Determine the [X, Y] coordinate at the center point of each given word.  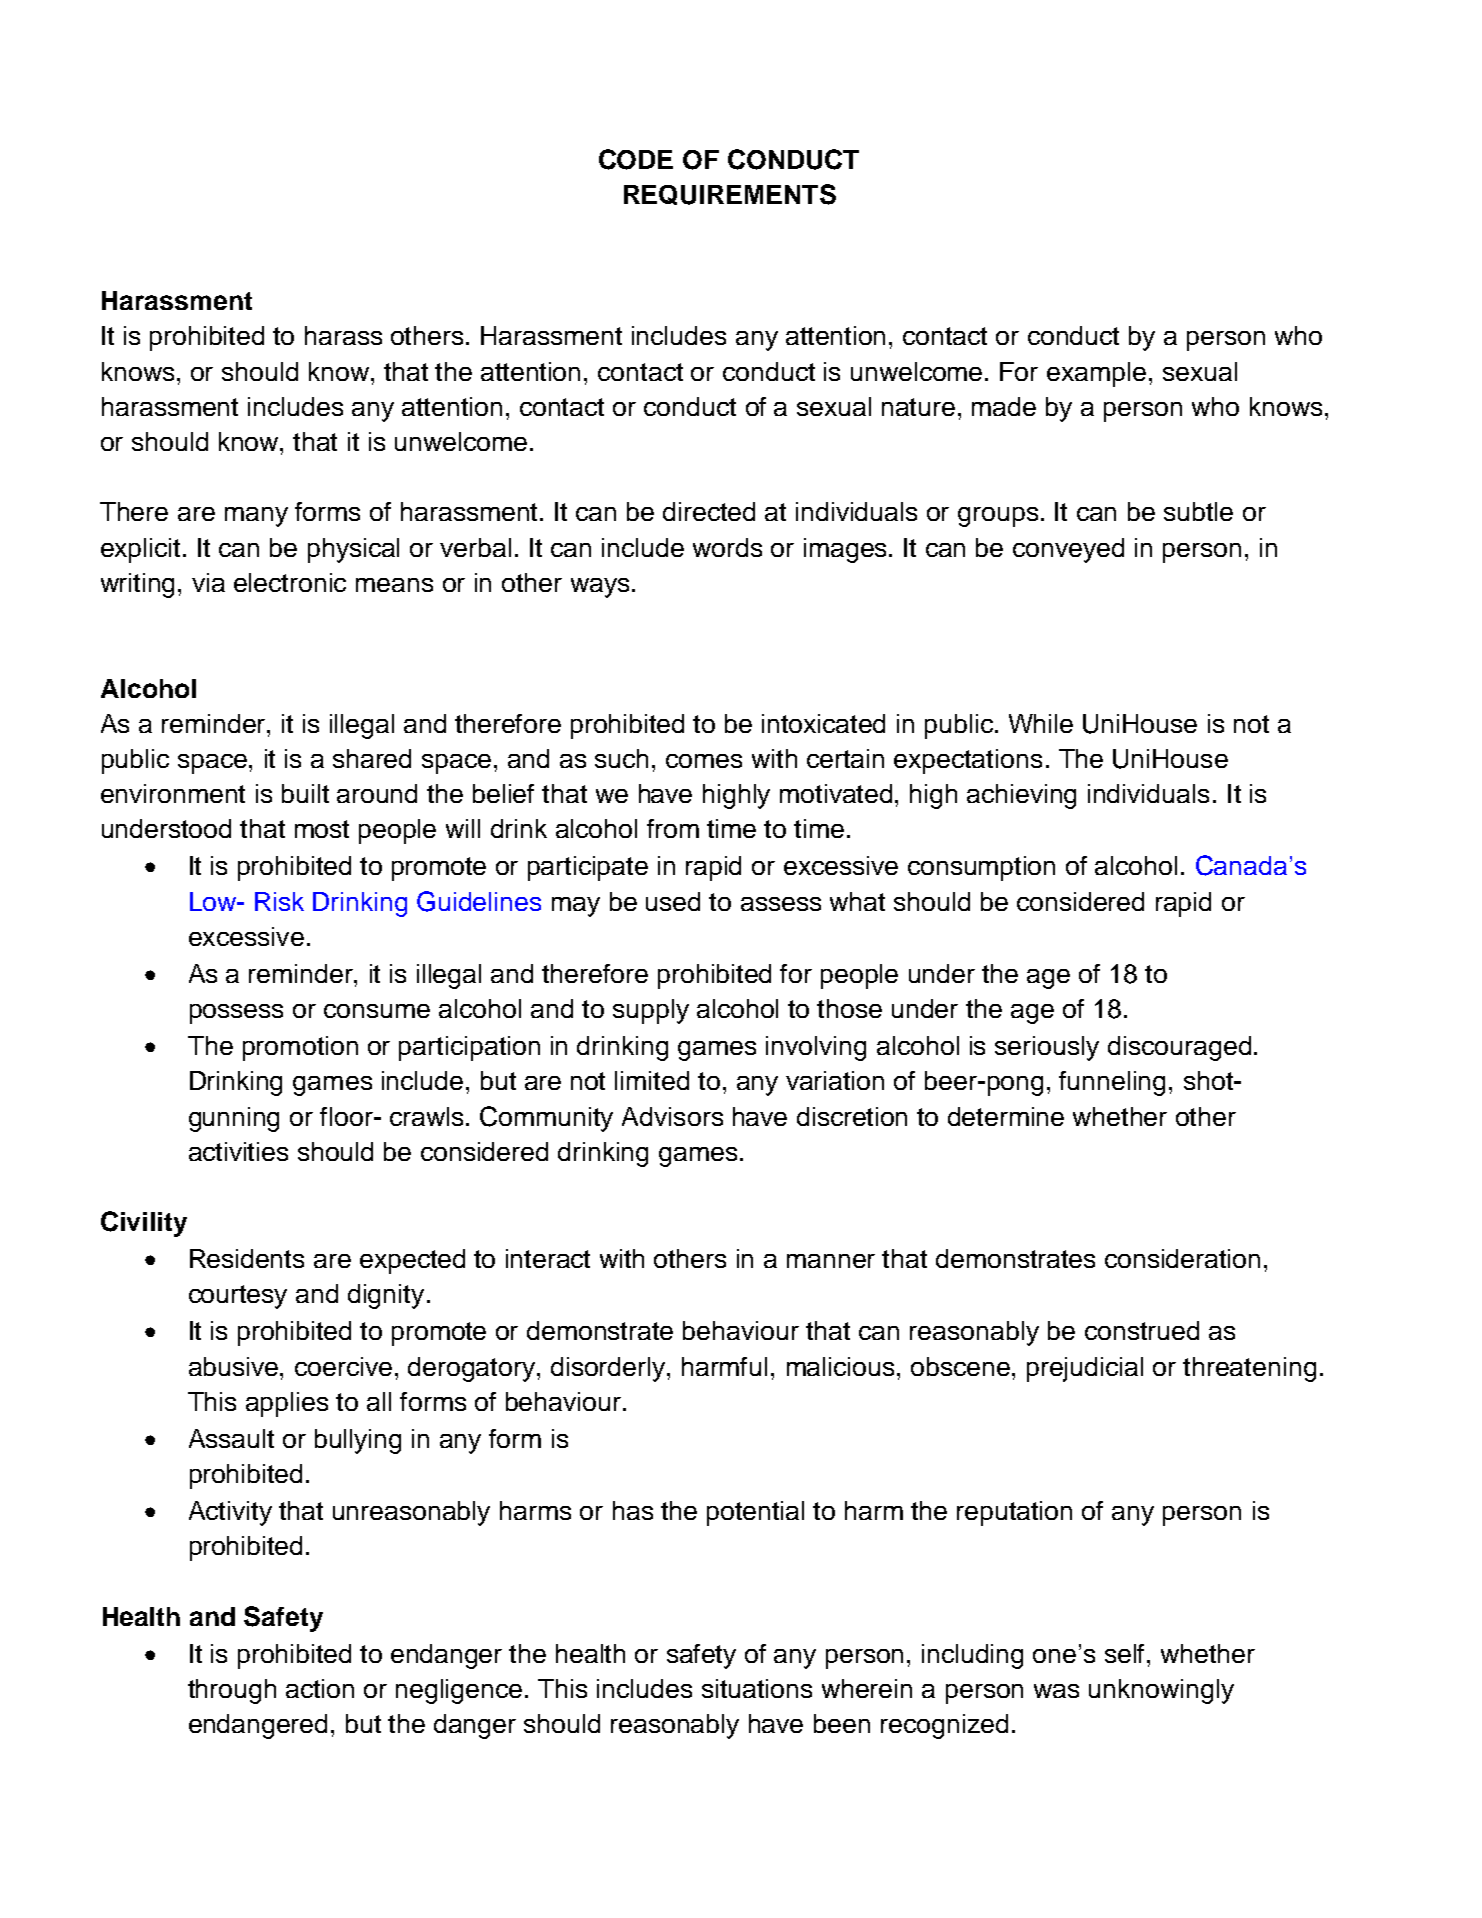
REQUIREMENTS [730, 194]
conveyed [1068, 550]
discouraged [1179, 1048]
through [232, 1691]
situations [757, 1688]
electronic [290, 582]
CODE [636, 159]
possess [236, 1014]
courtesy [238, 1297]
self [1126, 1653]
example [1096, 374]
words [727, 547]
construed [1142, 1330]
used [673, 901]
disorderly [609, 1369]
